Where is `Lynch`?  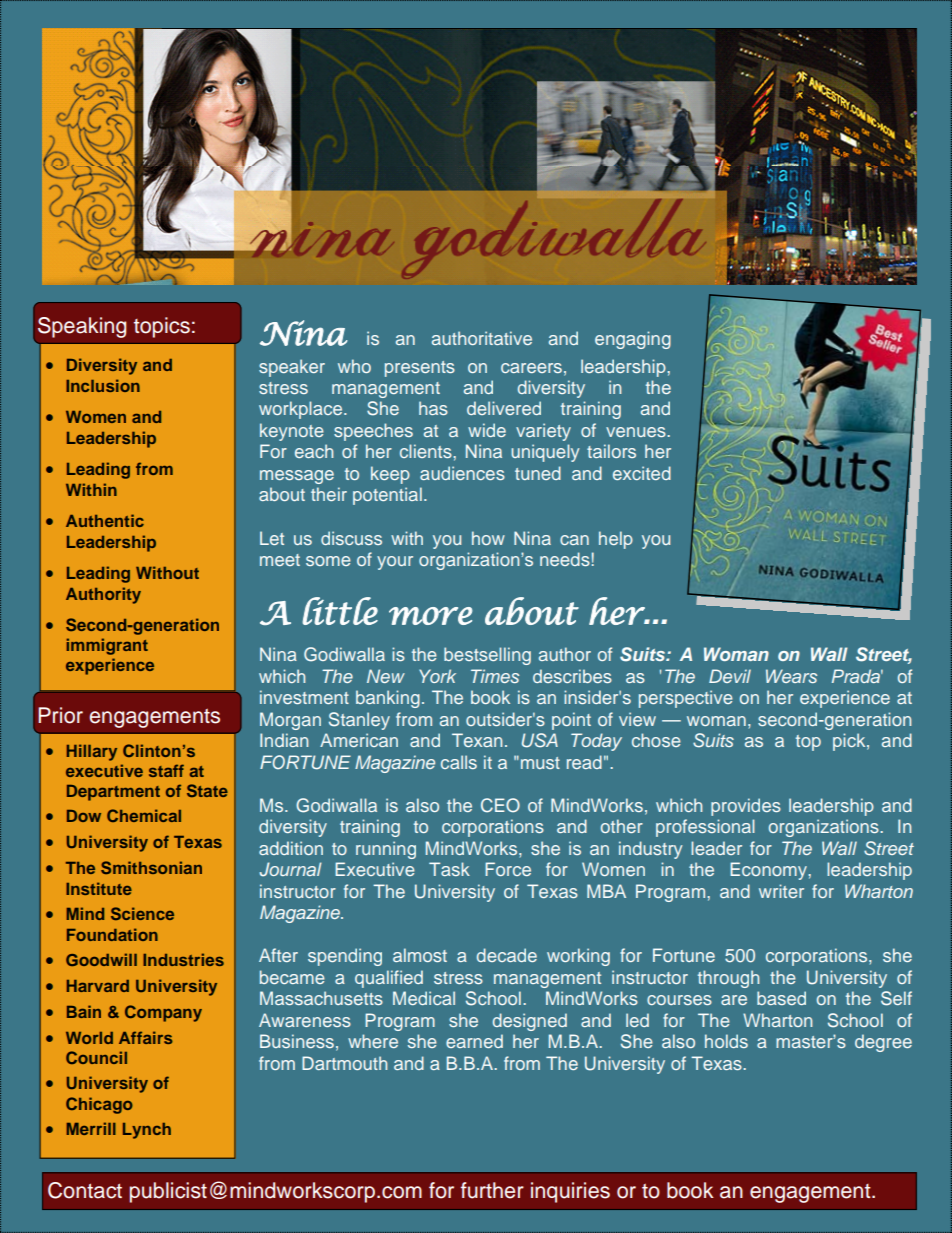
Lynch is located at coordinates (147, 1131).
